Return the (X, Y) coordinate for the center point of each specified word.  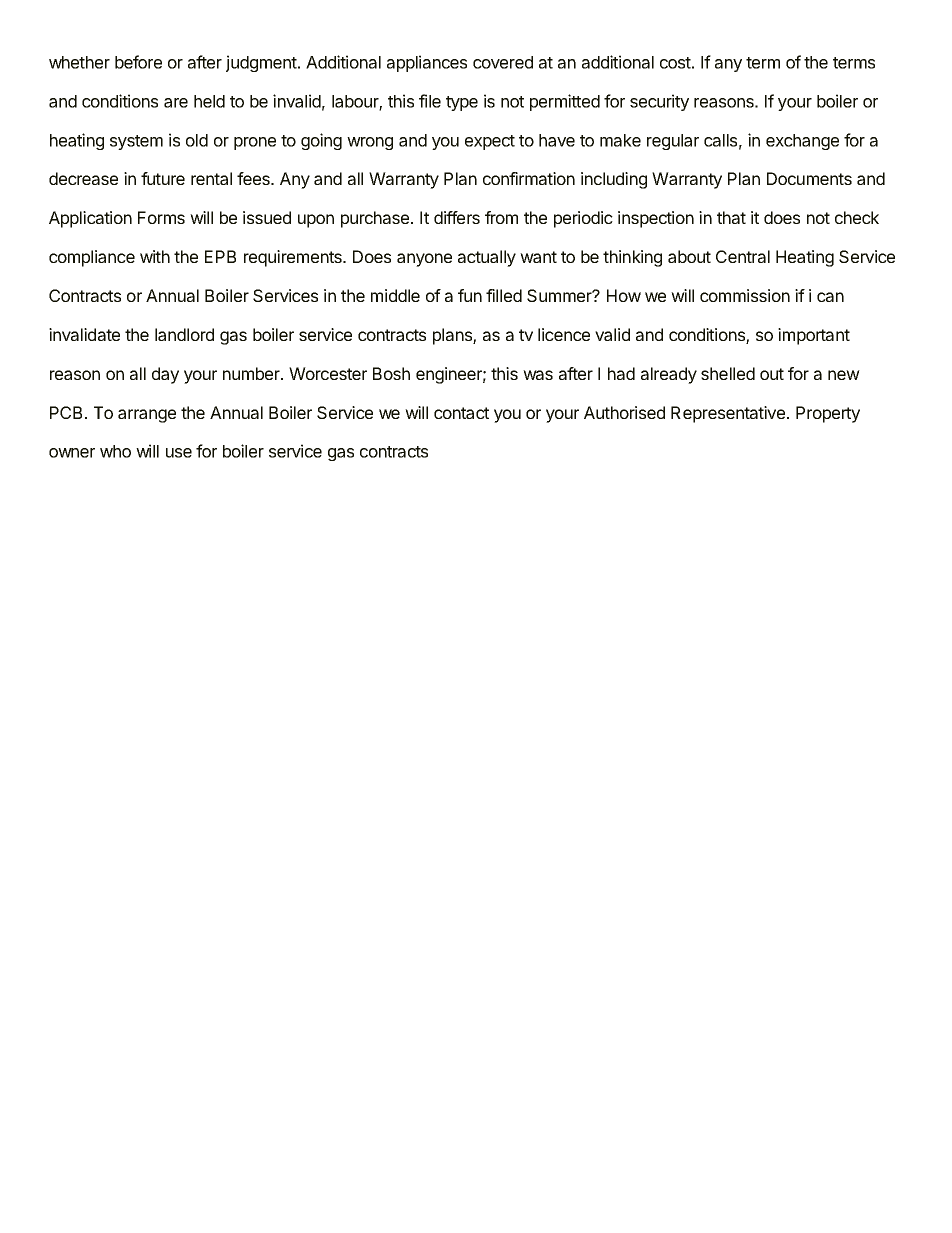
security (659, 102)
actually (487, 258)
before (138, 62)
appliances (427, 63)
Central (743, 256)
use (179, 453)
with (155, 256)
